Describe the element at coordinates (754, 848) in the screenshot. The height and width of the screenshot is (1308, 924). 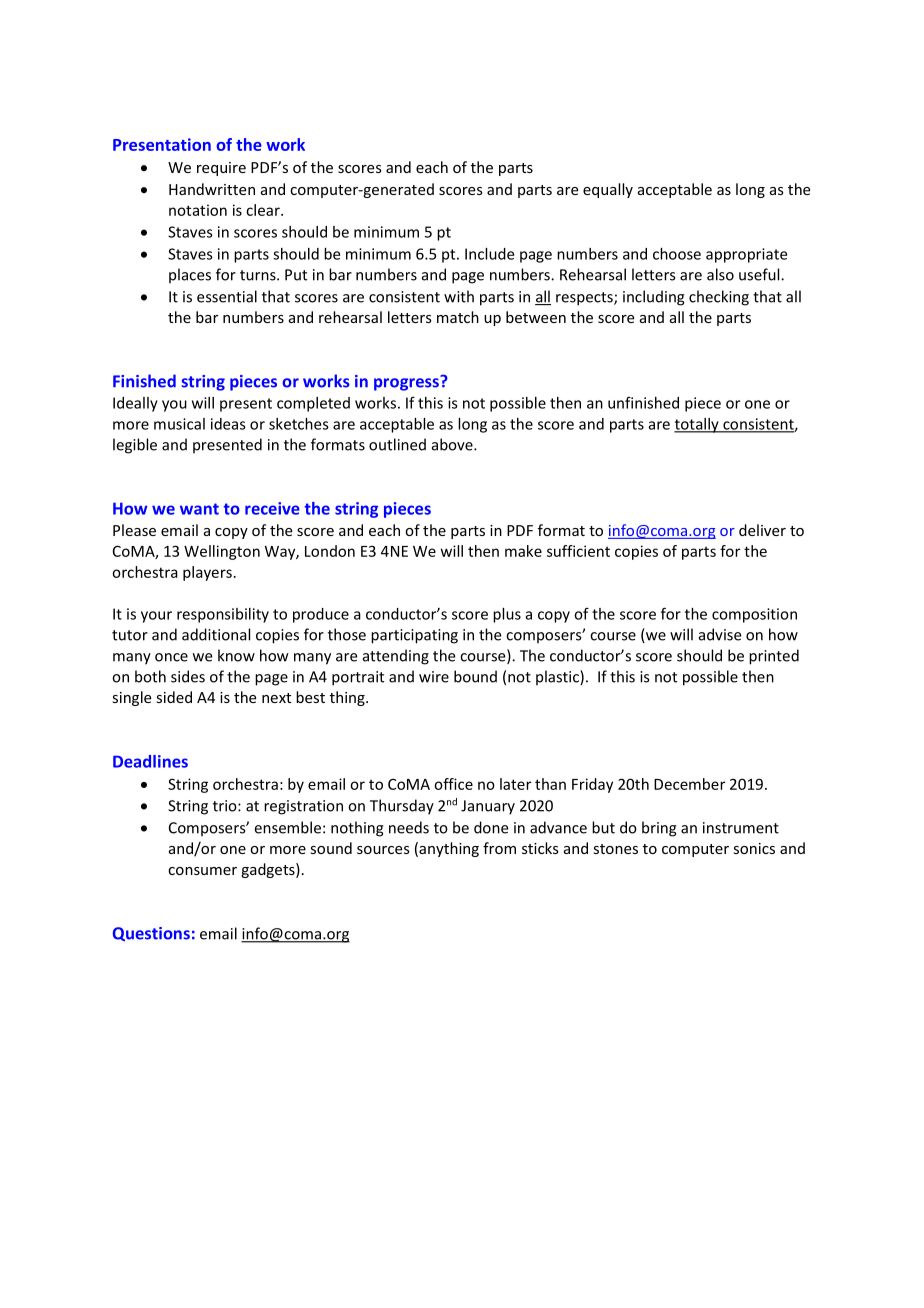
I see `sonics` at that location.
